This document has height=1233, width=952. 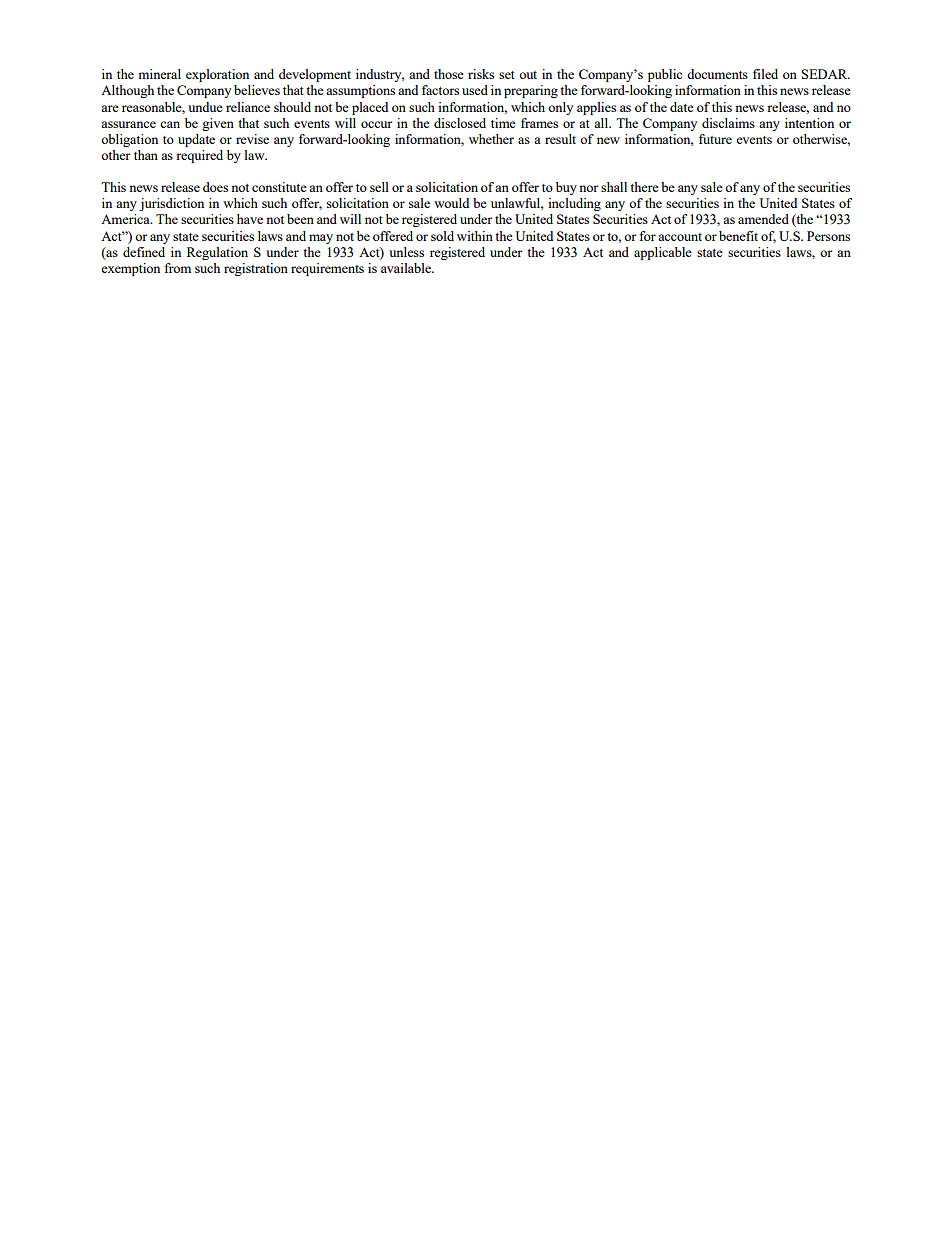 What do you see at coordinates (451, 203) in the document?
I see `would` at bounding box center [451, 203].
